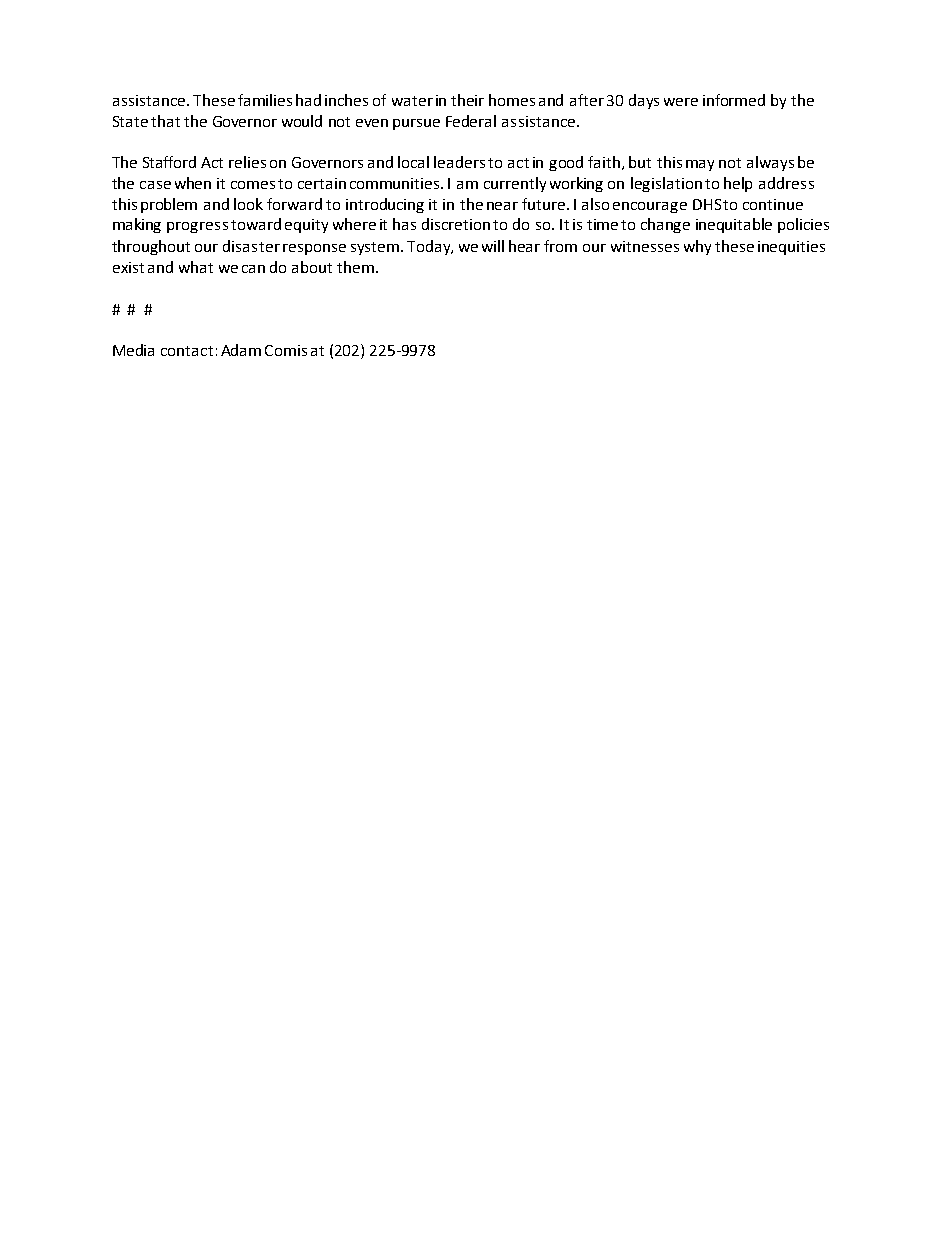 The width and height of the screenshot is (952, 1233). Describe the element at coordinates (187, 351) in the screenshot. I see `contact` at that location.
